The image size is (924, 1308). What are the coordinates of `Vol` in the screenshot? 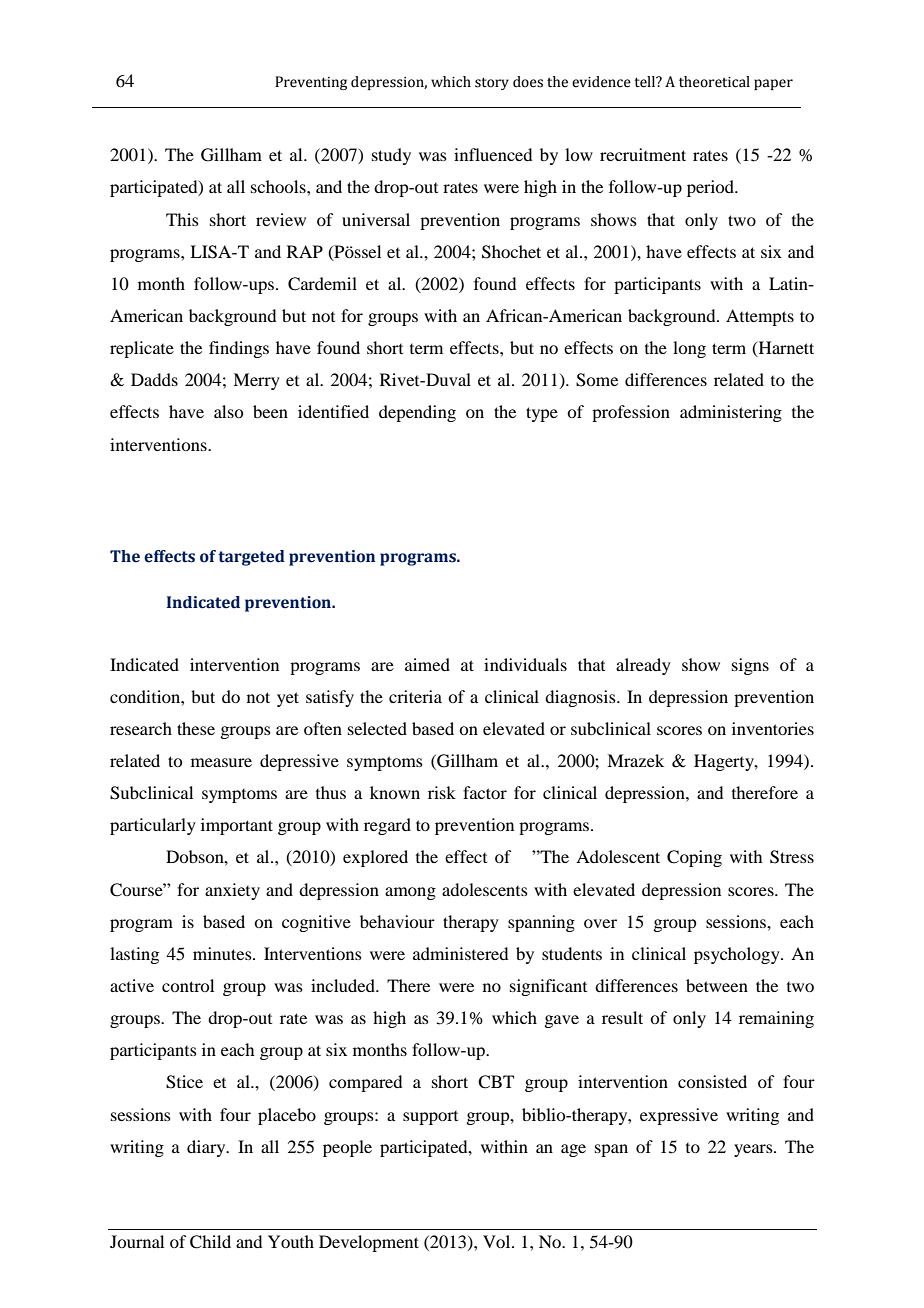 It's located at (498, 1241).
